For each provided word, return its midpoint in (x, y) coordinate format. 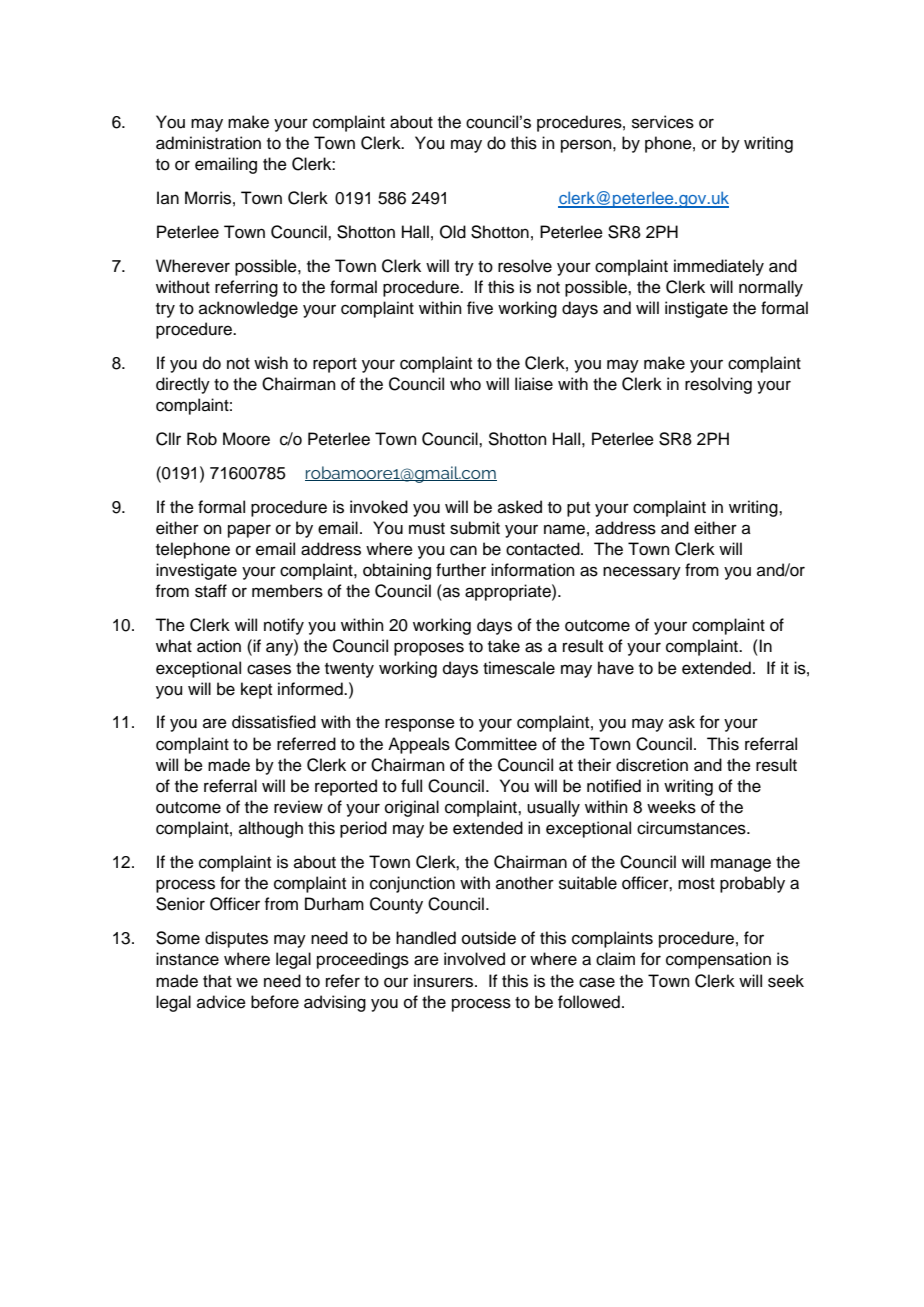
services (663, 122)
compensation (718, 960)
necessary (642, 573)
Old (453, 232)
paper (249, 531)
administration (208, 143)
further (461, 570)
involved (474, 959)
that (217, 980)
